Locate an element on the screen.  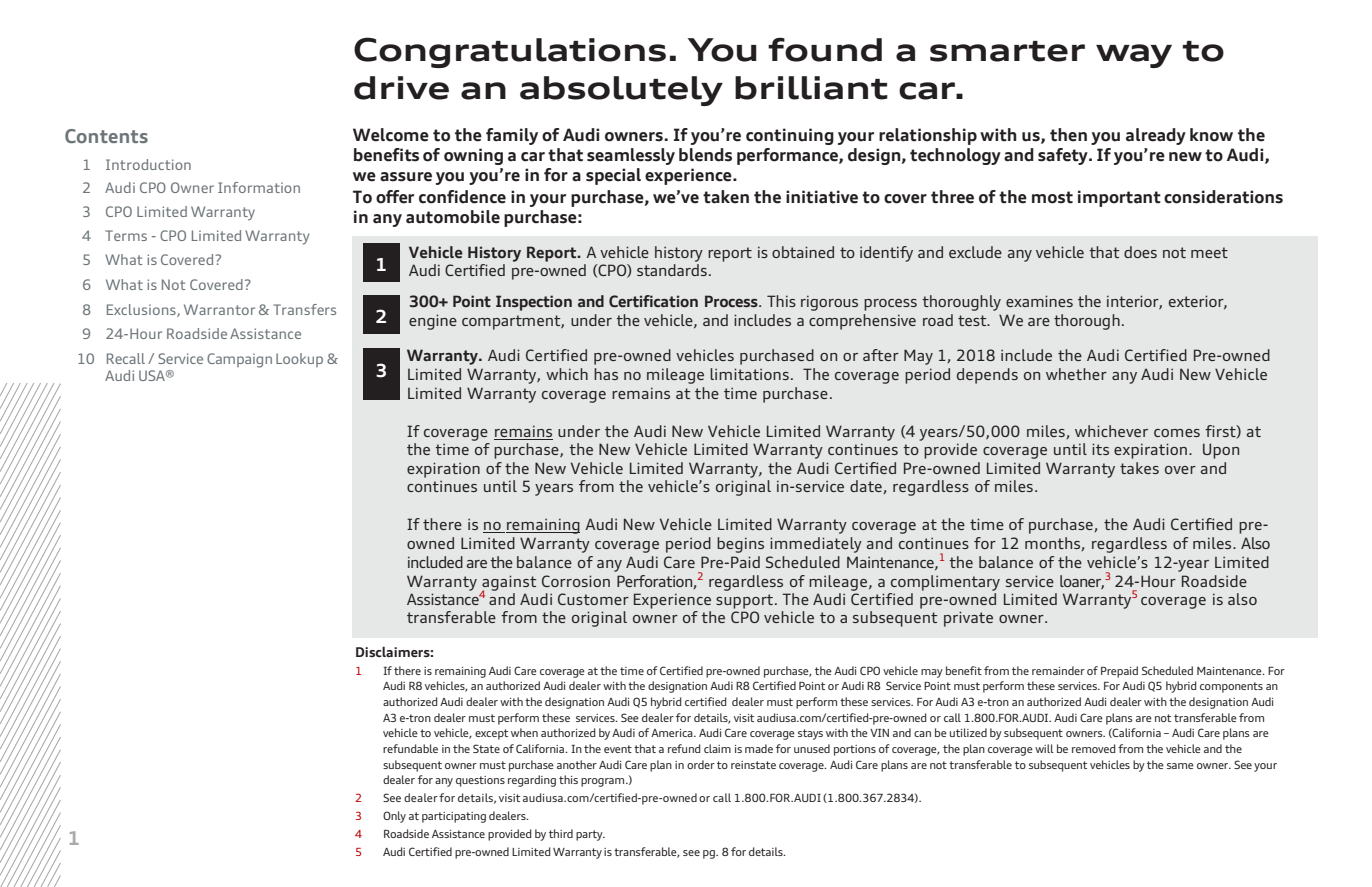
drive is located at coordinates (401, 88).
